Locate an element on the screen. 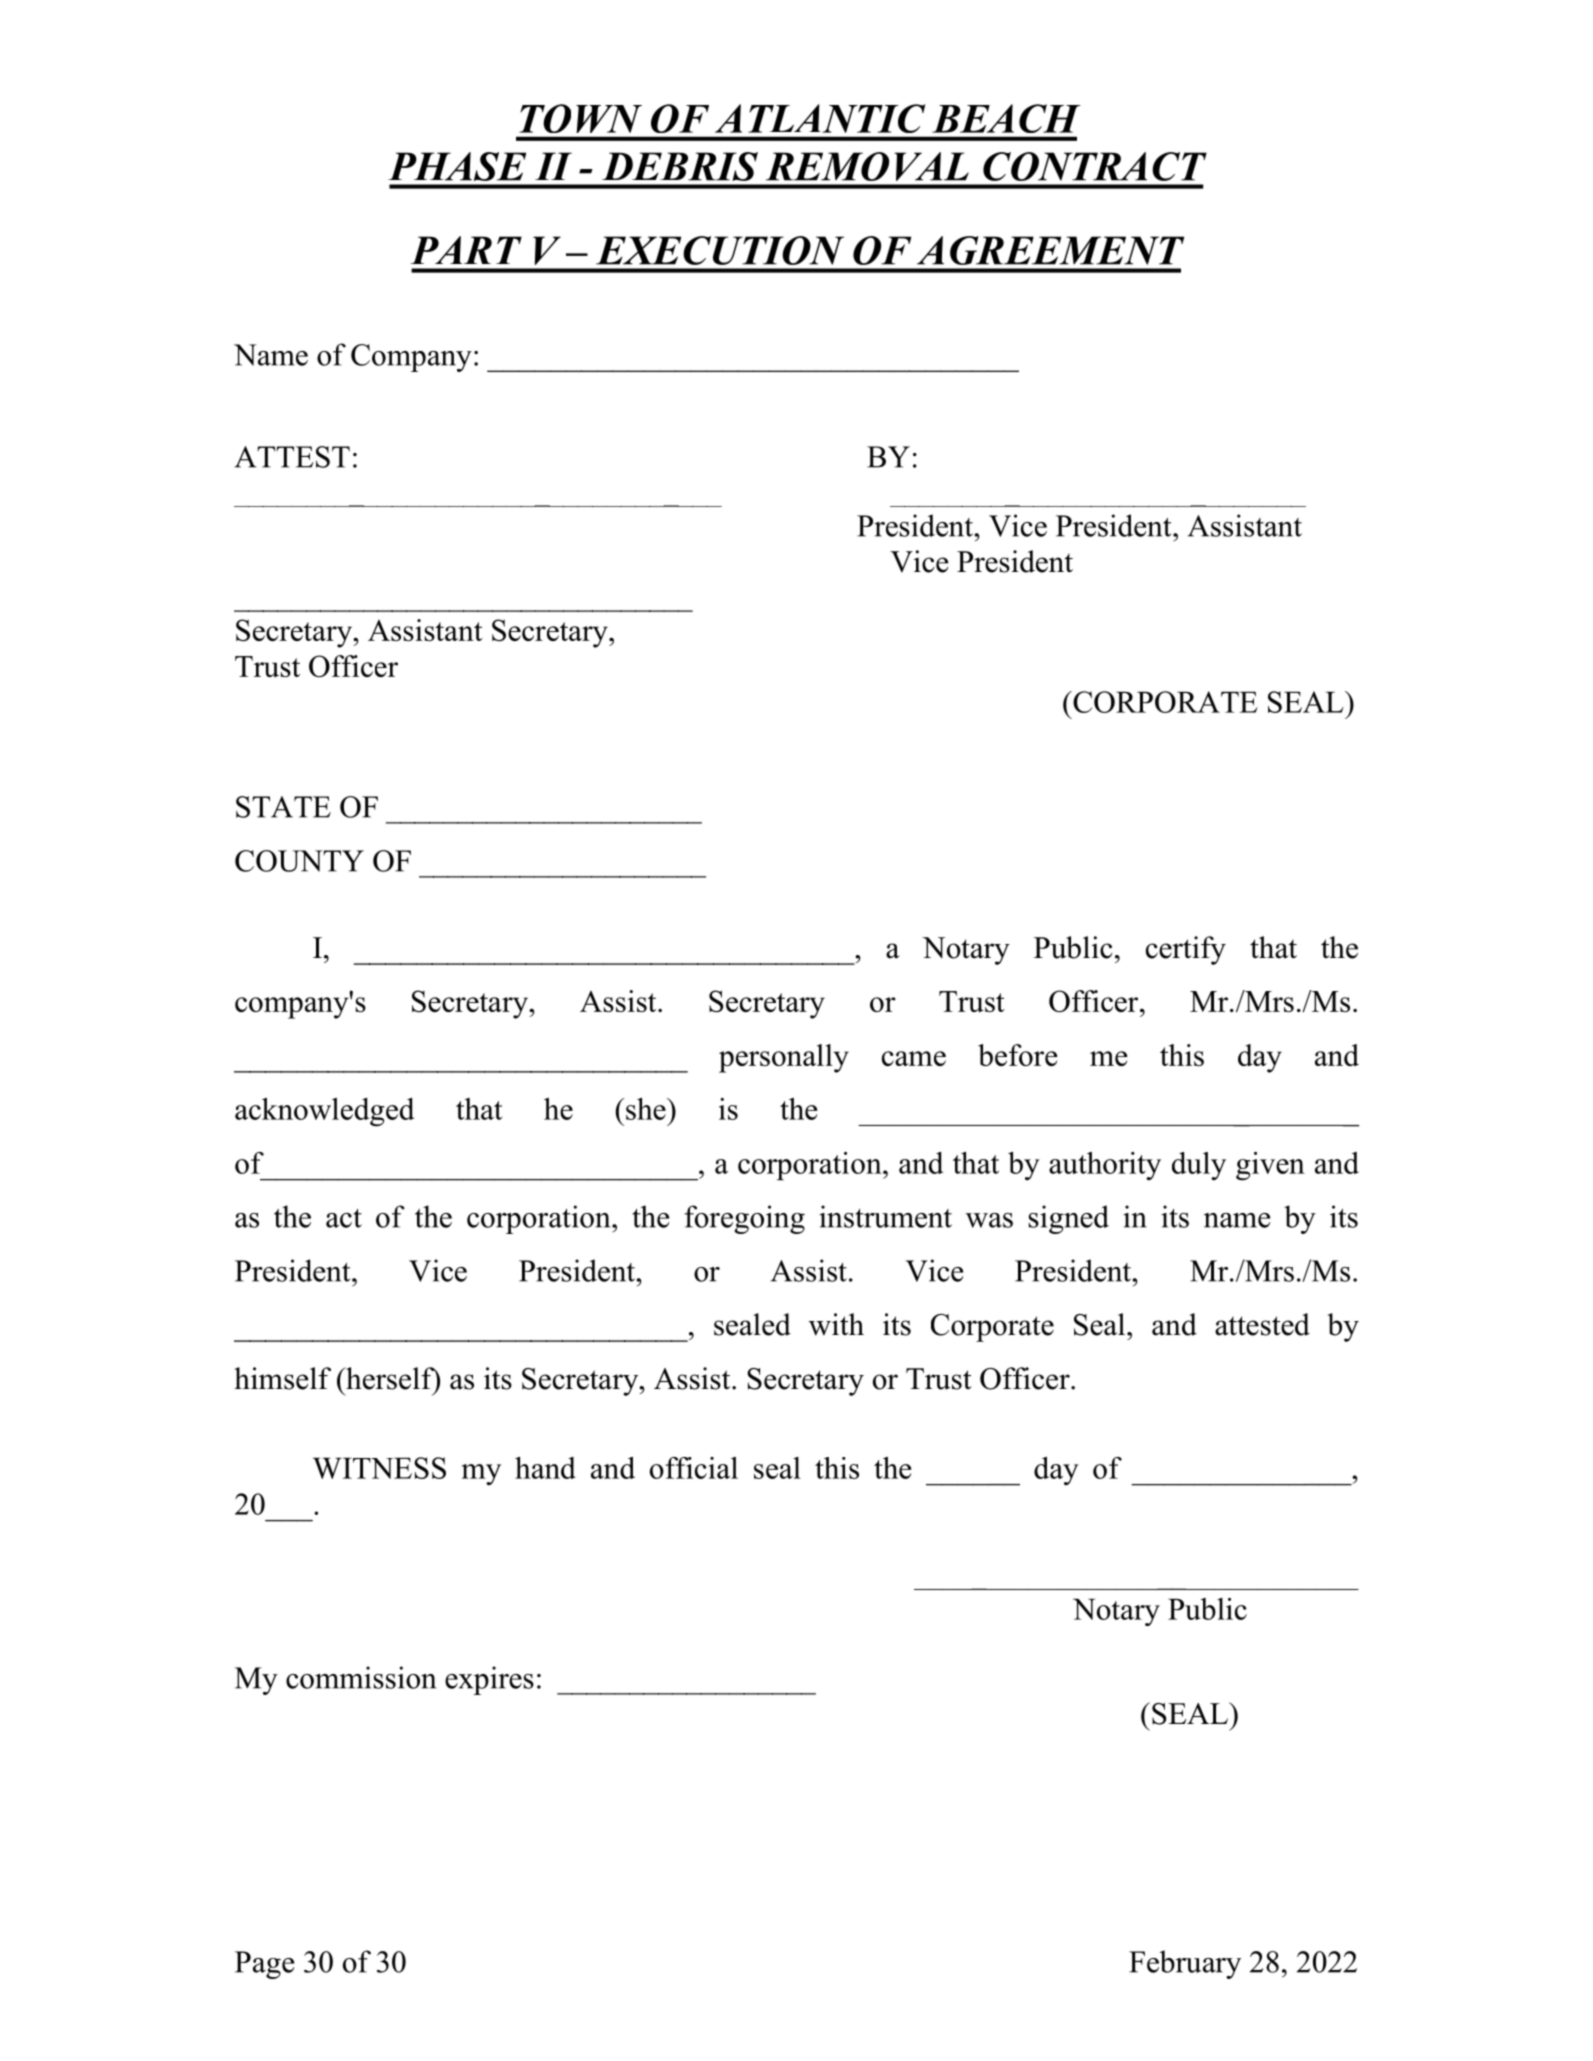 The width and height of the screenshot is (1593, 2061). Page is located at coordinates (264, 1965).
